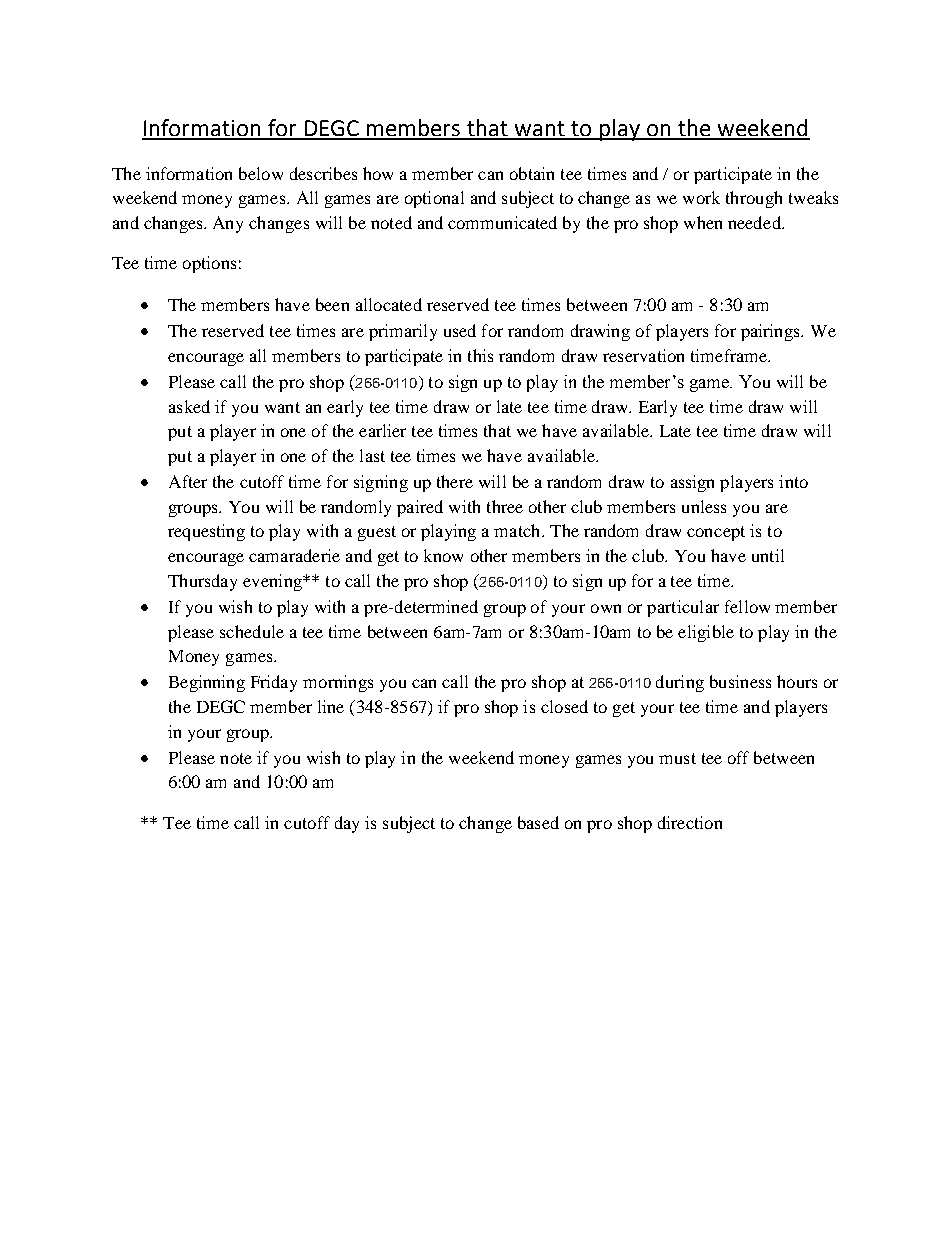  I want to click on through, so click(754, 199).
